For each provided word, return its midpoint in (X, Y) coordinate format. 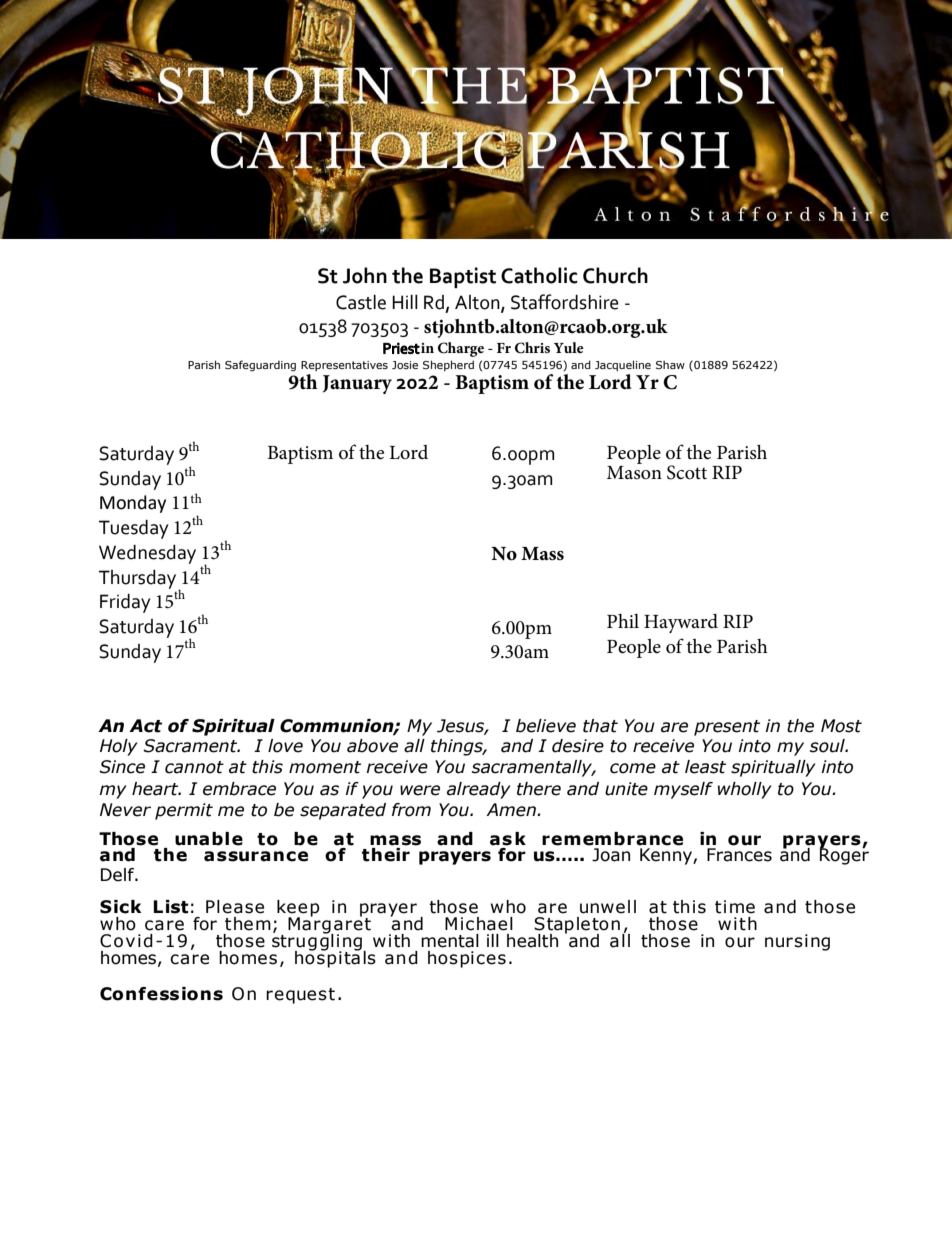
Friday (125, 603)
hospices (467, 959)
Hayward (681, 623)
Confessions (161, 994)
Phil (623, 621)
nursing (797, 942)
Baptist (463, 277)
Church (615, 275)
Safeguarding (260, 365)
